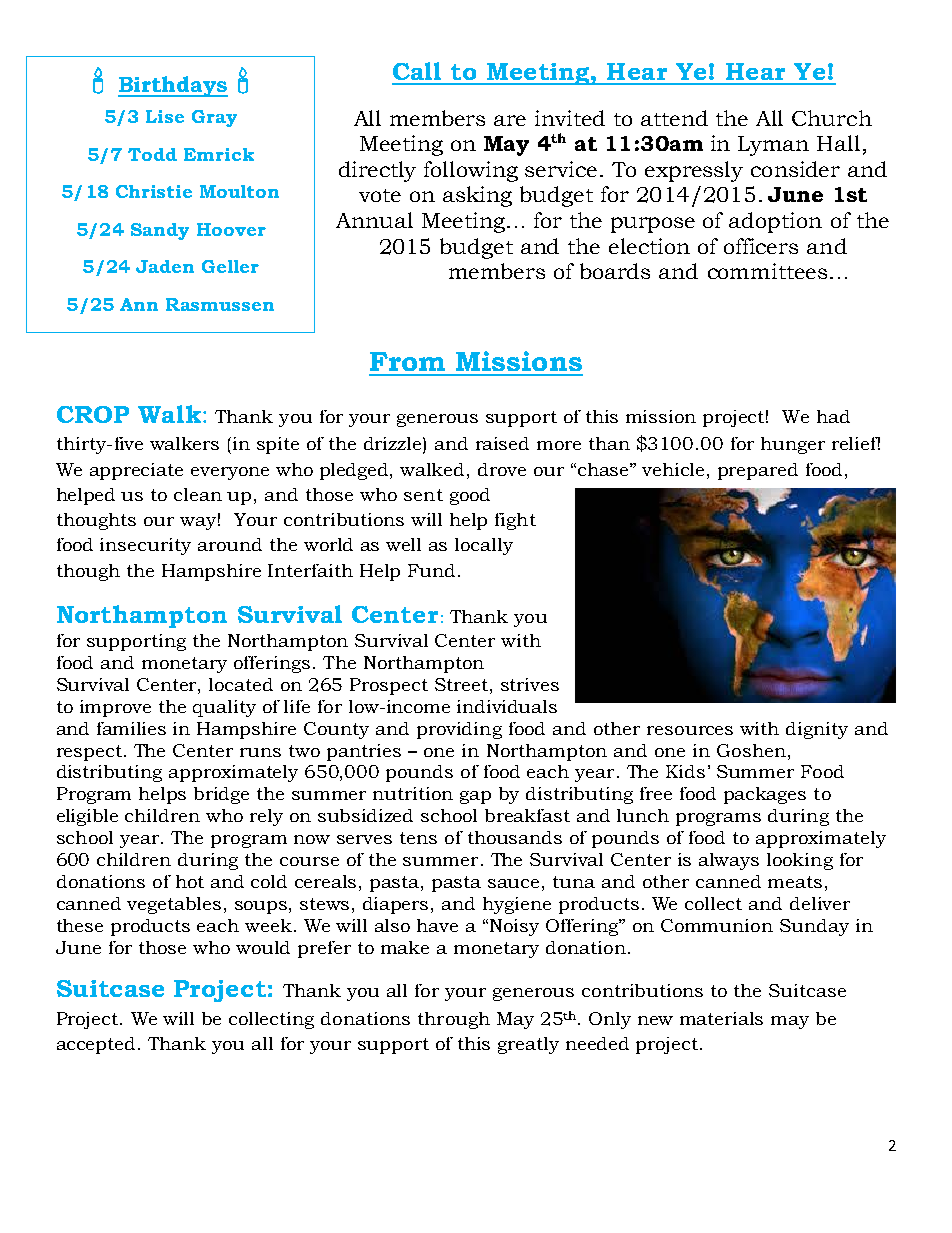 The width and height of the screenshot is (952, 1233). What do you see at coordinates (767, 271) in the screenshot?
I see `committees` at bounding box center [767, 271].
